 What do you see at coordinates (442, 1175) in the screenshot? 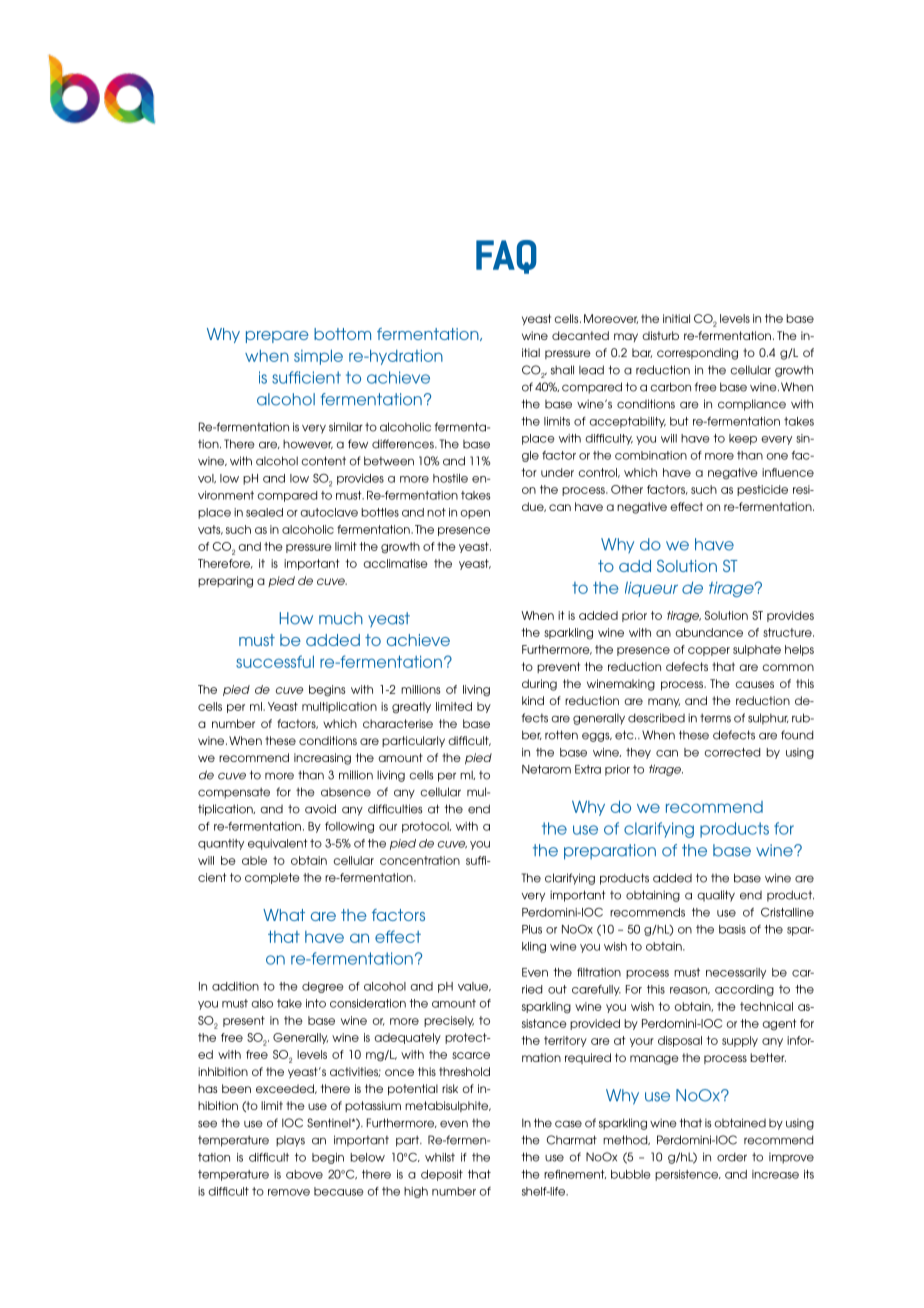
I see `deposit` at bounding box center [442, 1175].
